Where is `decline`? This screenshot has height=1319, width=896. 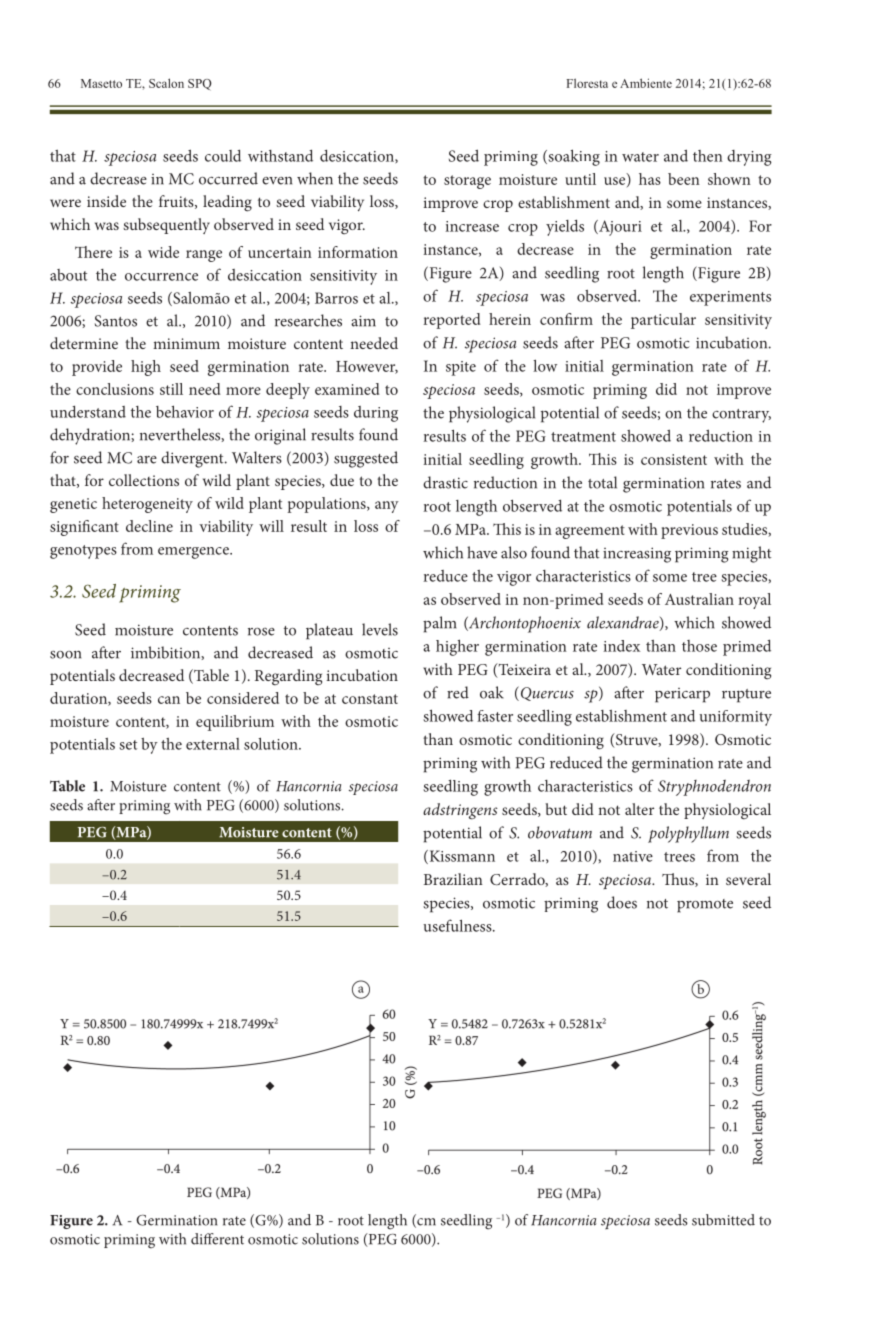
decline is located at coordinates (149, 526).
